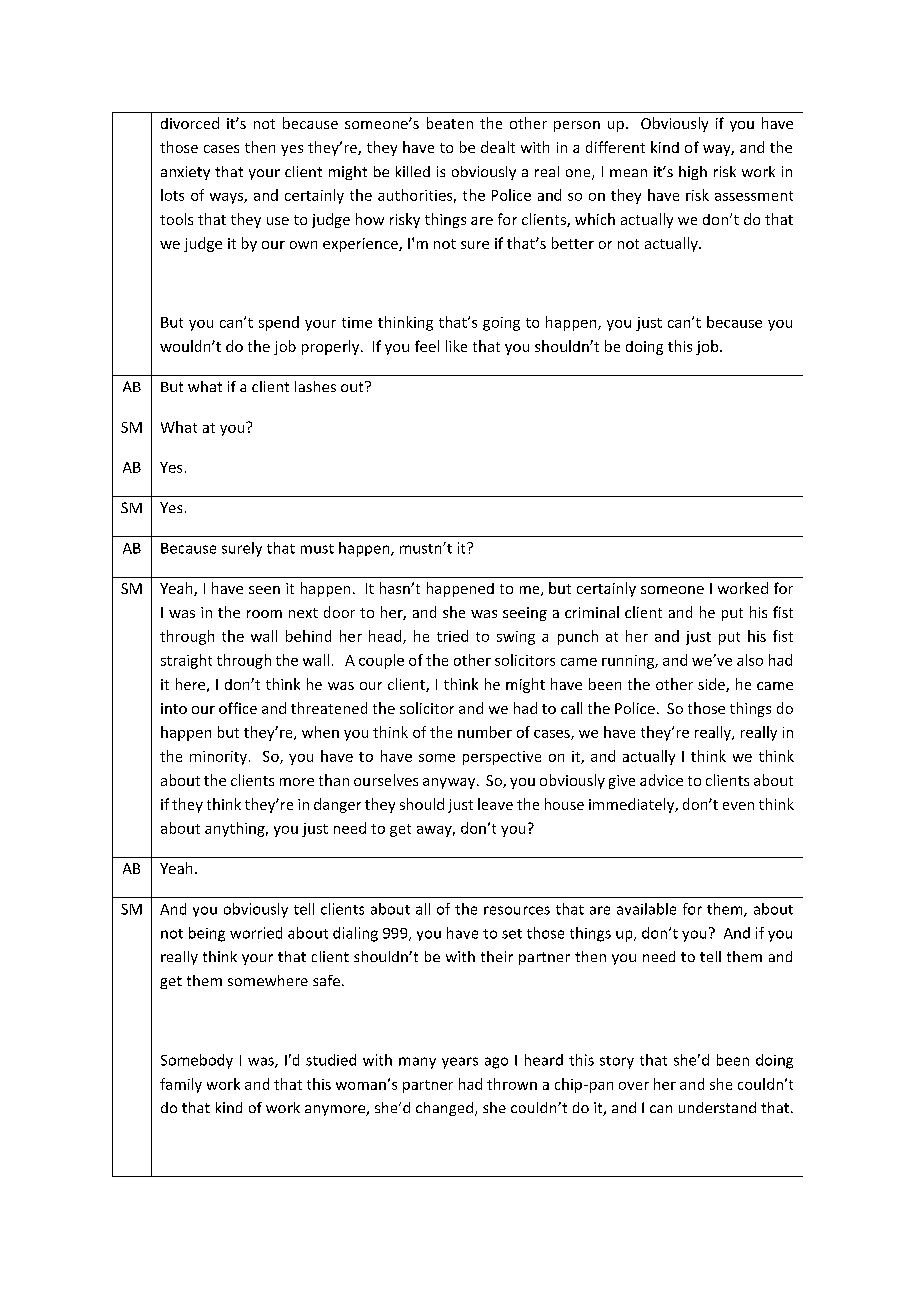  I want to click on tried, so click(452, 636).
